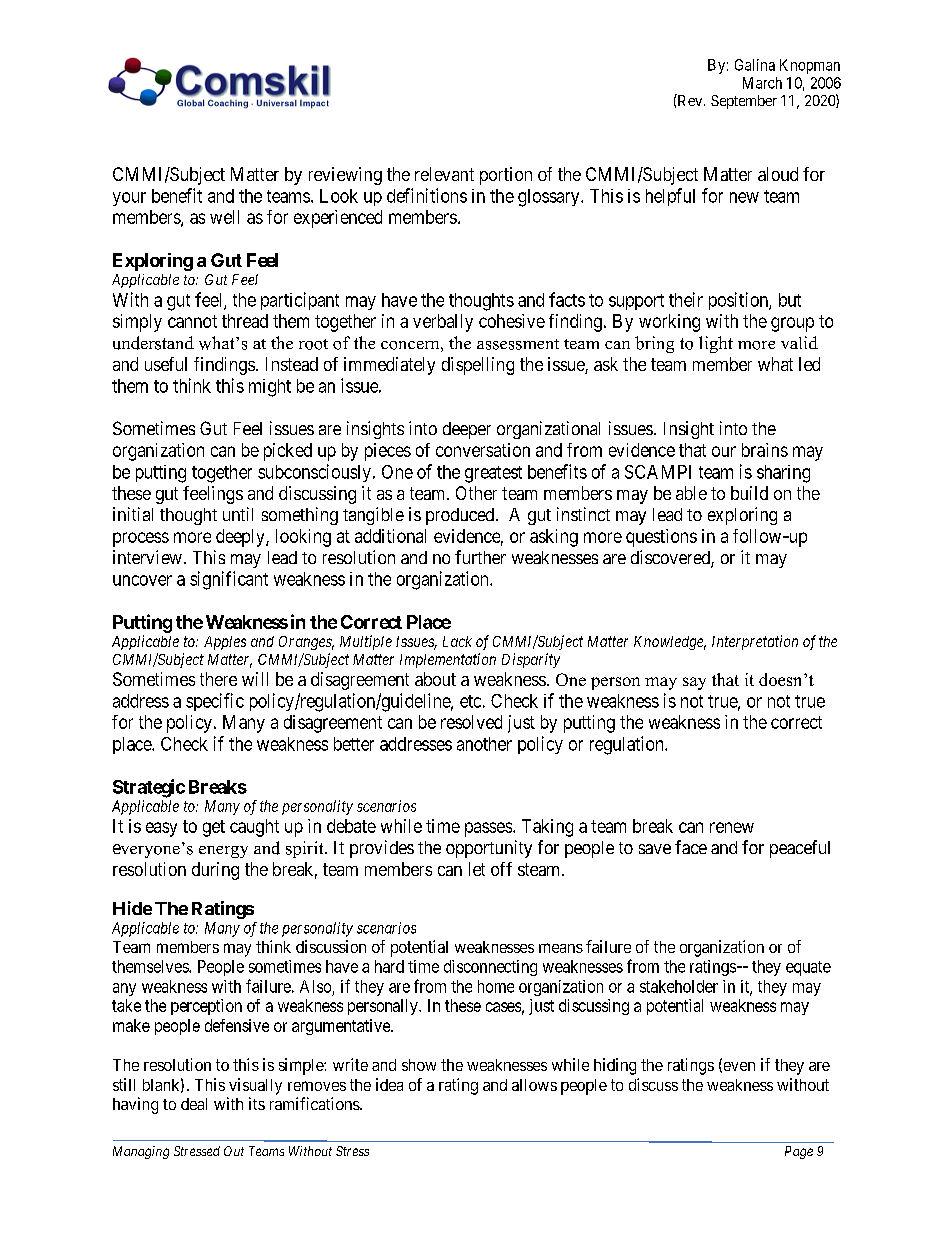  What do you see at coordinates (534, 1085) in the screenshot?
I see `allows` at bounding box center [534, 1085].
